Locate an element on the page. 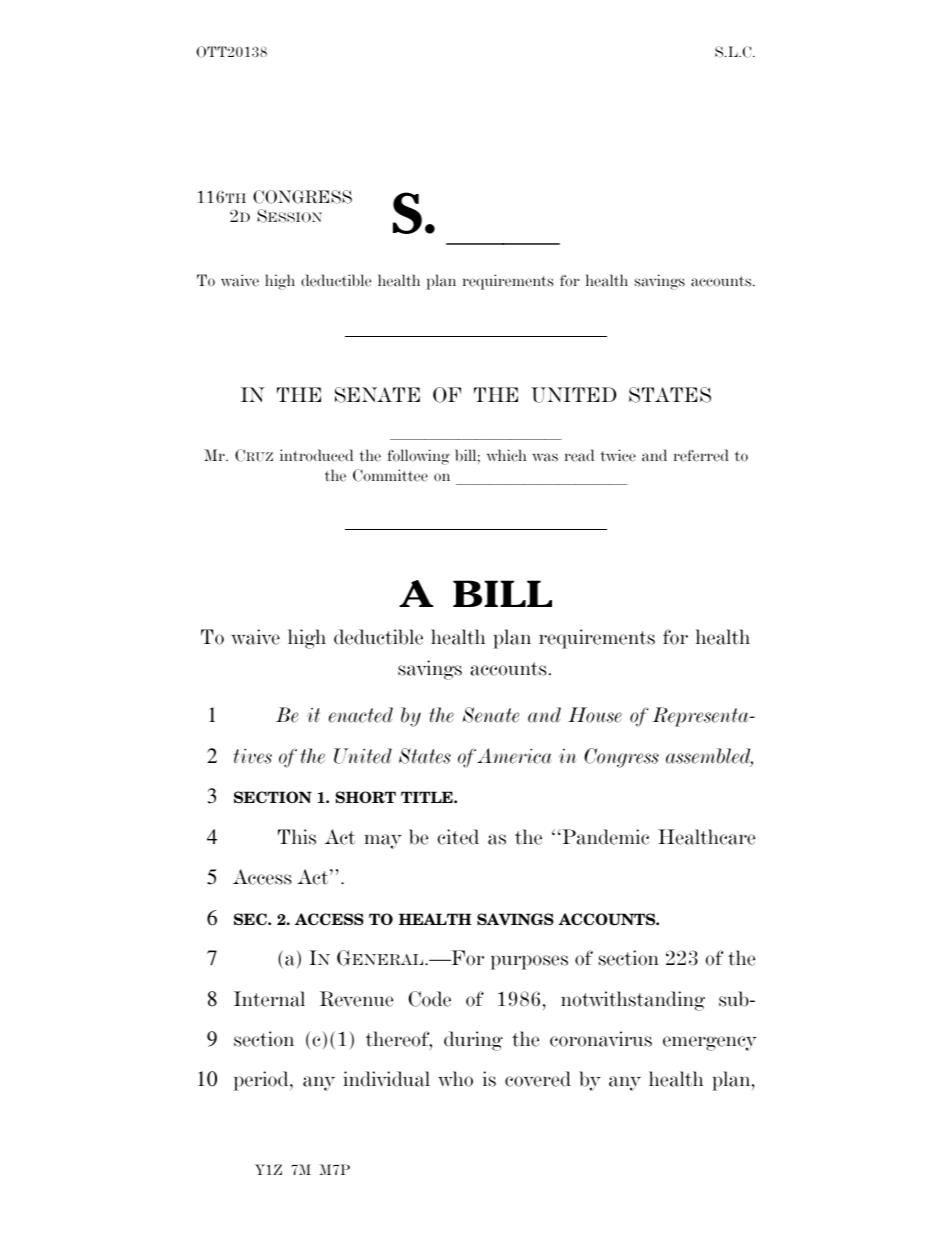  introduced is located at coordinates (316, 455).
